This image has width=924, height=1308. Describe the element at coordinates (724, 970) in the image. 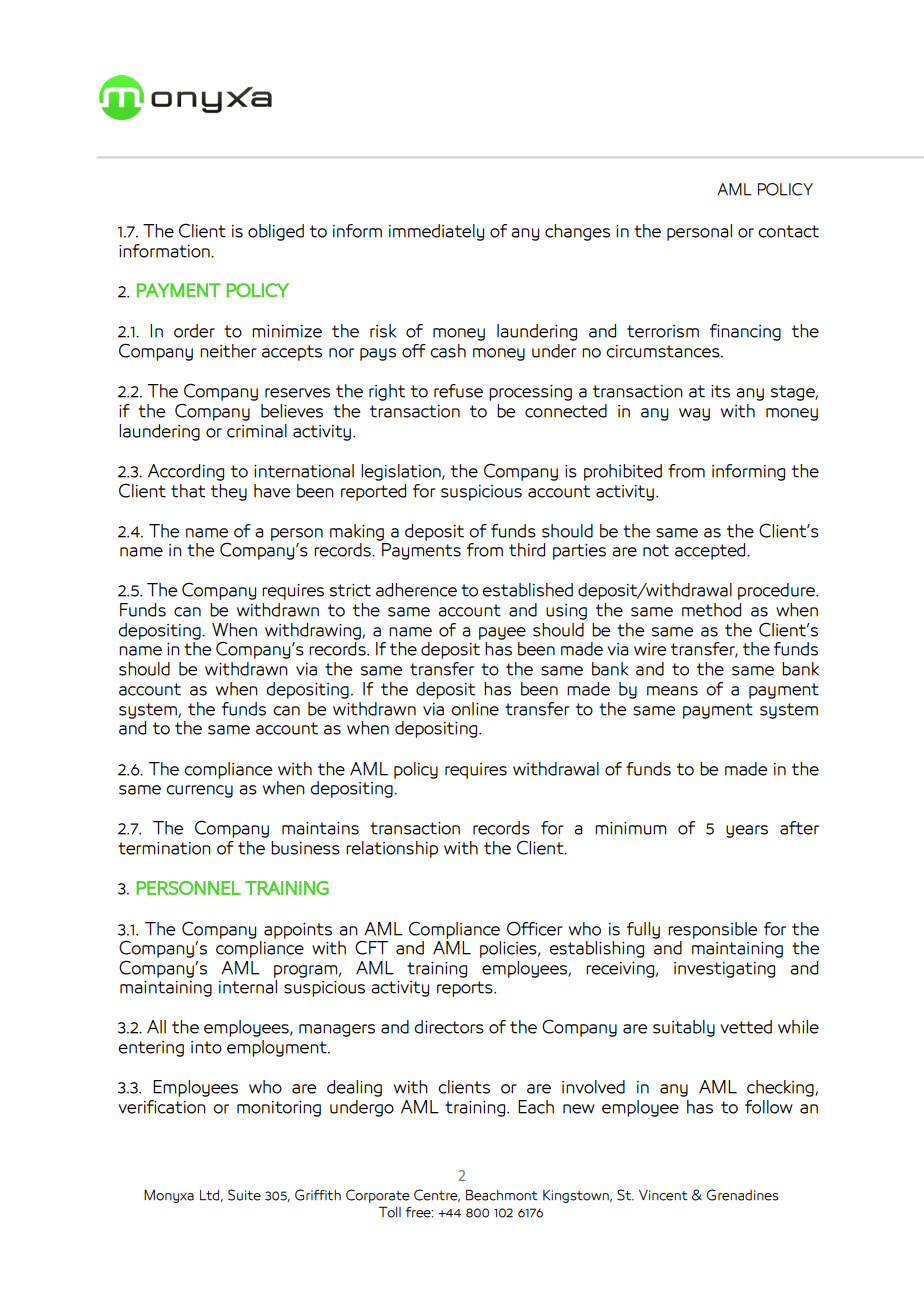

I see `investigating` at that location.
